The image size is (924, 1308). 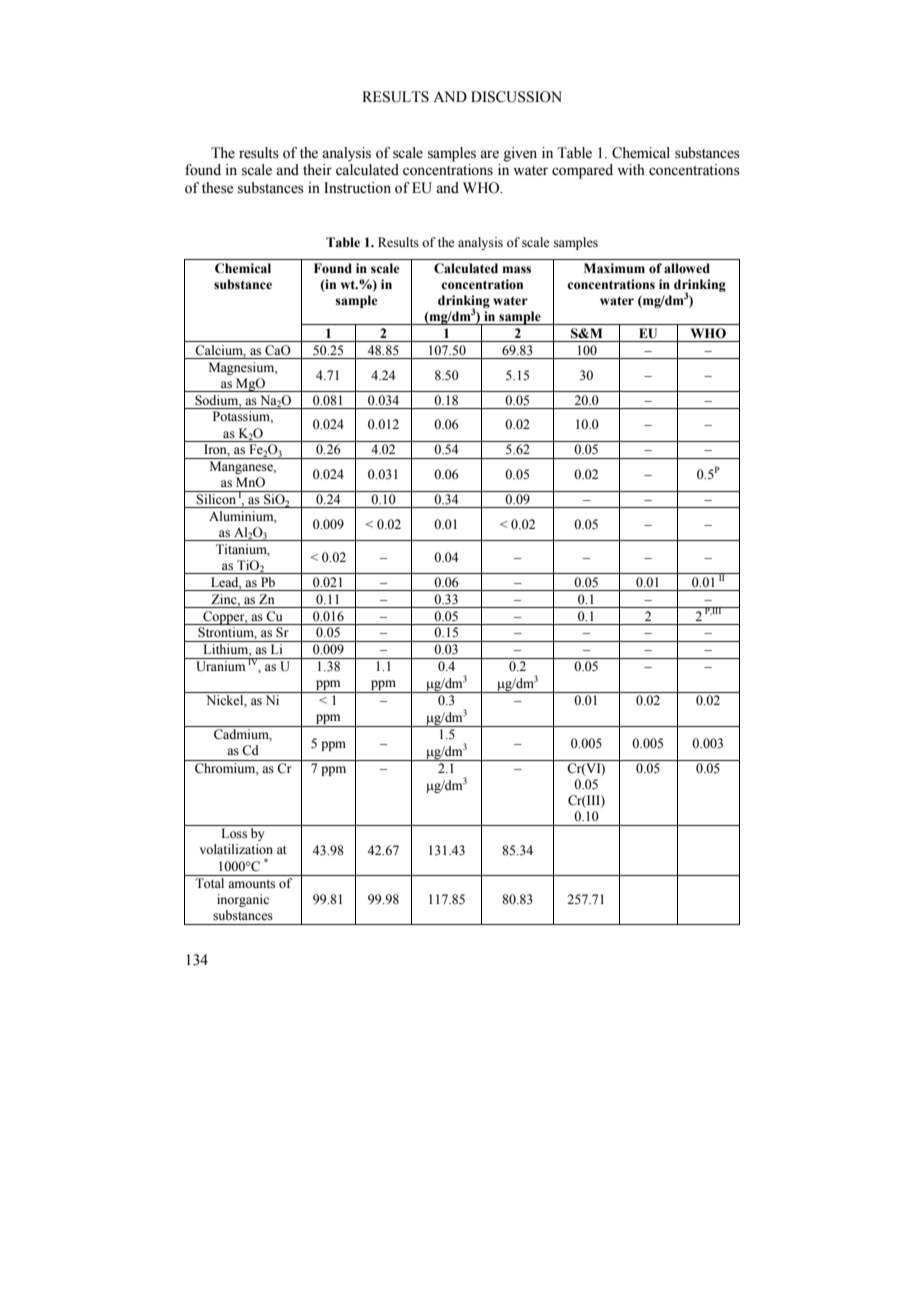 What do you see at coordinates (317, 170) in the page?
I see `their` at bounding box center [317, 170].
